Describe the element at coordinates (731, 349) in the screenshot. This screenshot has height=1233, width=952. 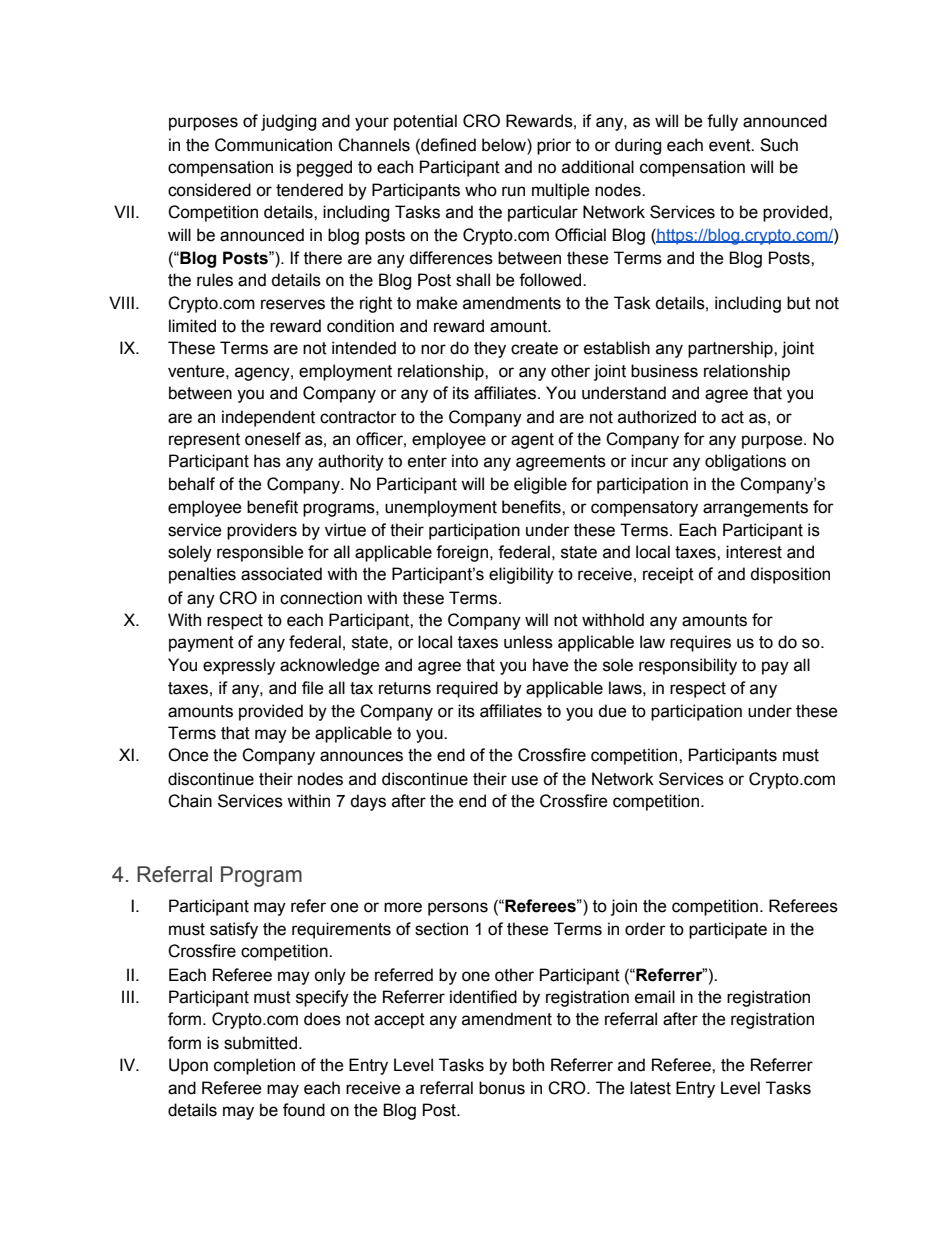
I see `partnership` at that location.
